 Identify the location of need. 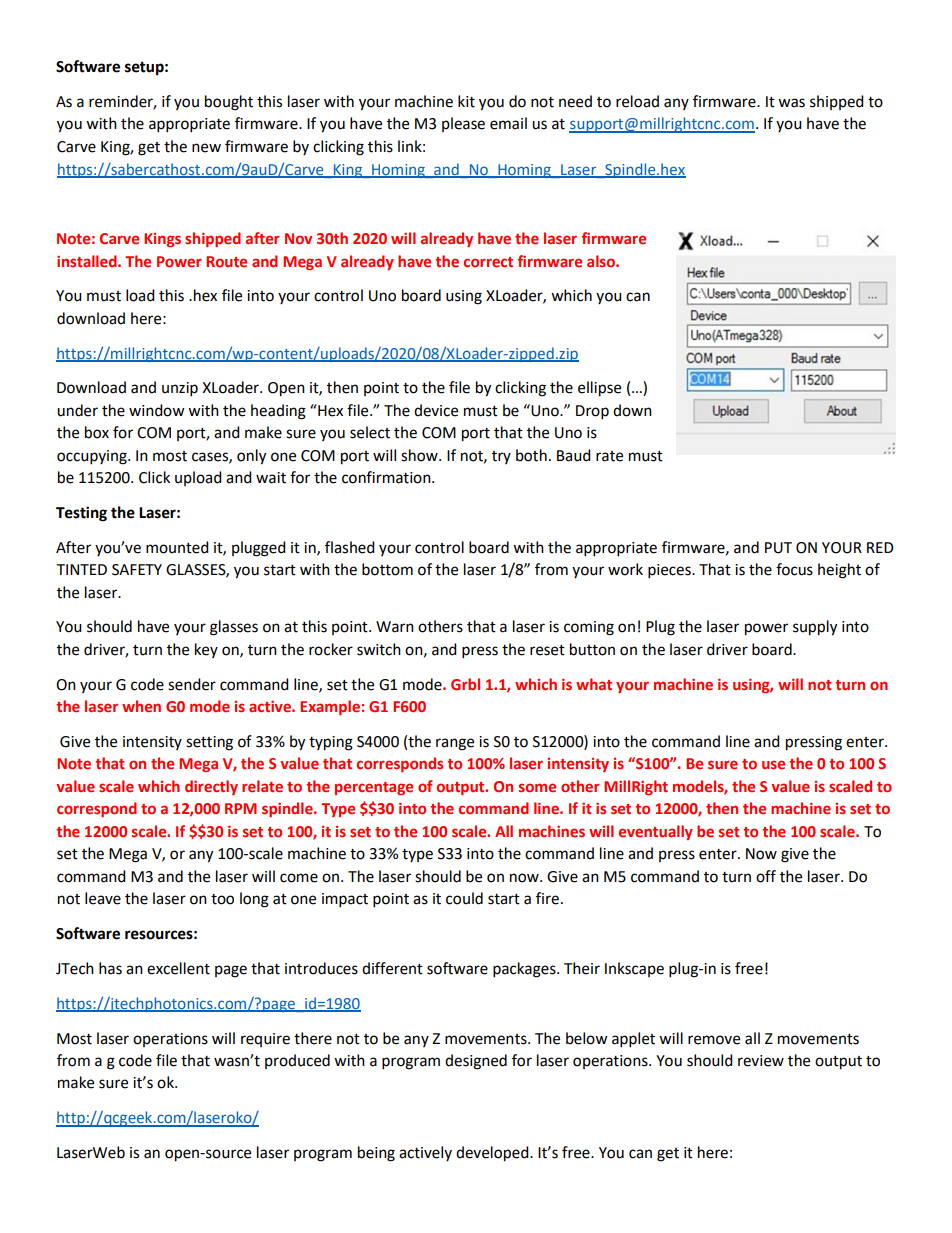
(575, 101).
